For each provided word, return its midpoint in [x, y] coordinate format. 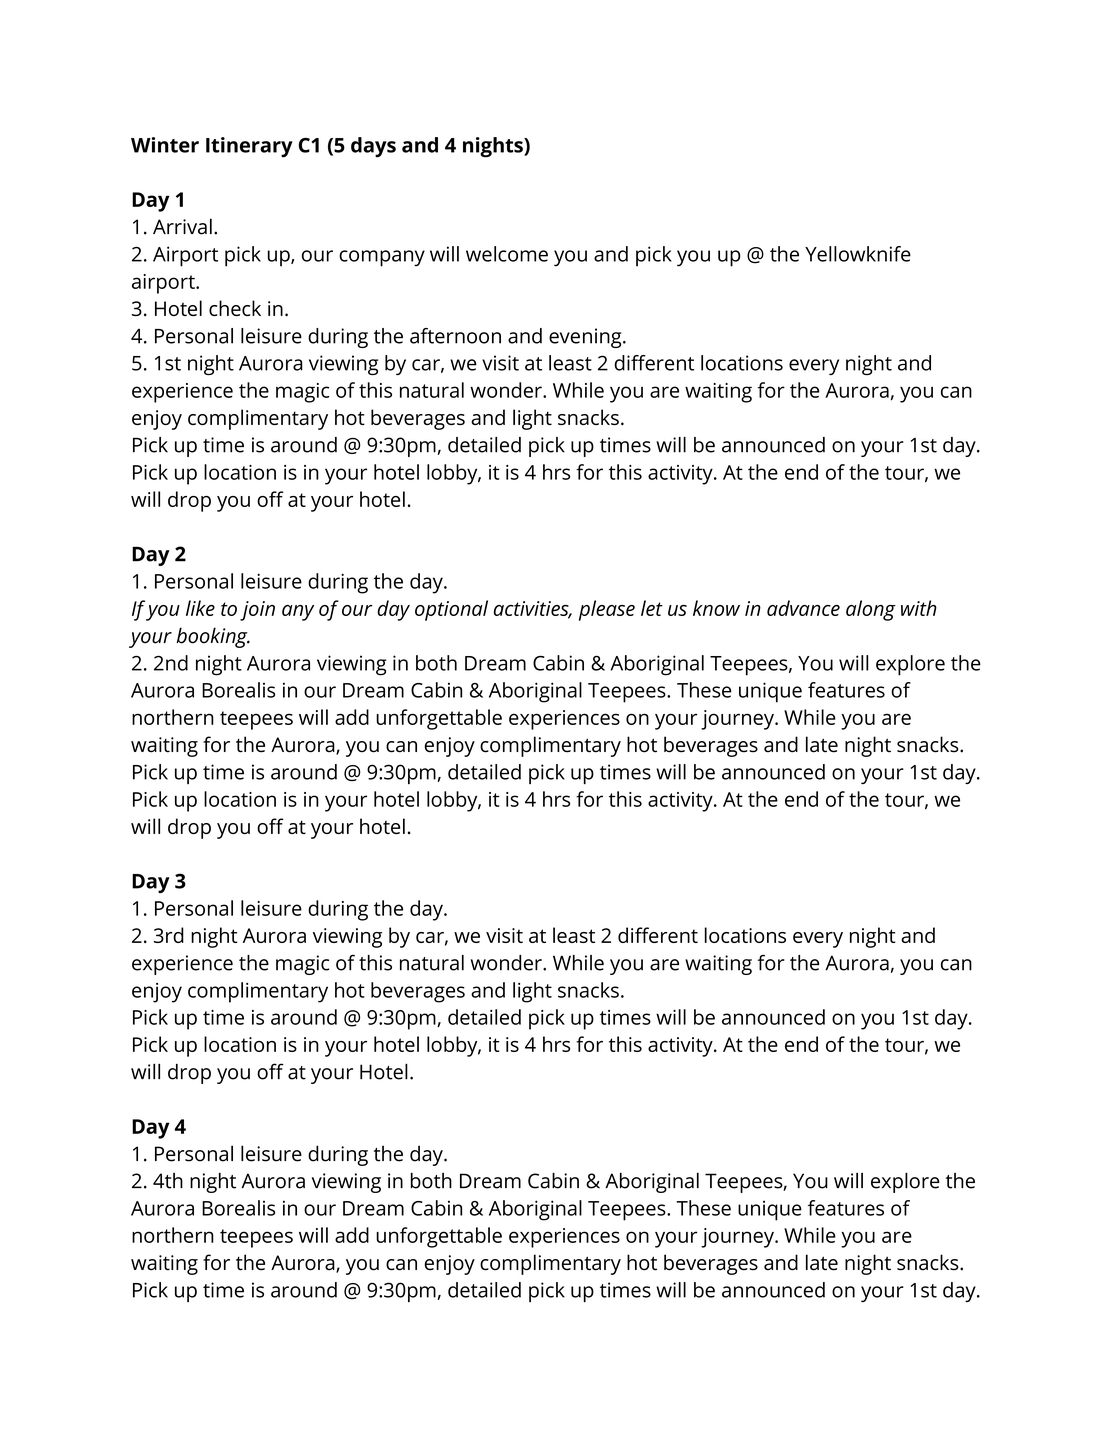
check [235, 308]
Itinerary [249, 147]
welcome [507, 254]
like [200, 608]
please [607, 610]
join [257, 611]
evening [586, 338]
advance [803, 608]
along [871, 610]
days [373, 147]
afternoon [455, 336]
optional [451, 610]
